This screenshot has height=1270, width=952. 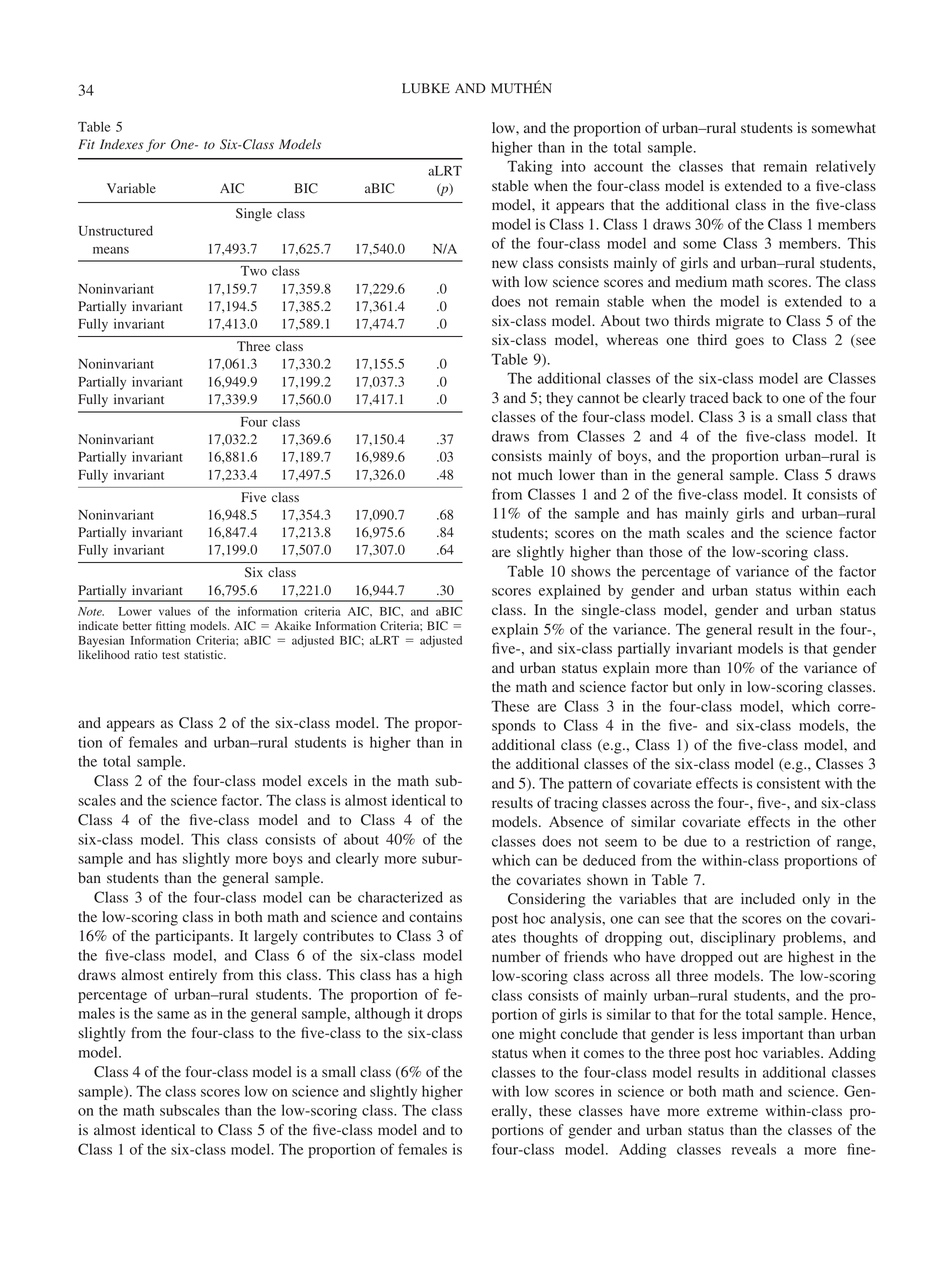 I want to click on each, so click(x=861, y=590).
